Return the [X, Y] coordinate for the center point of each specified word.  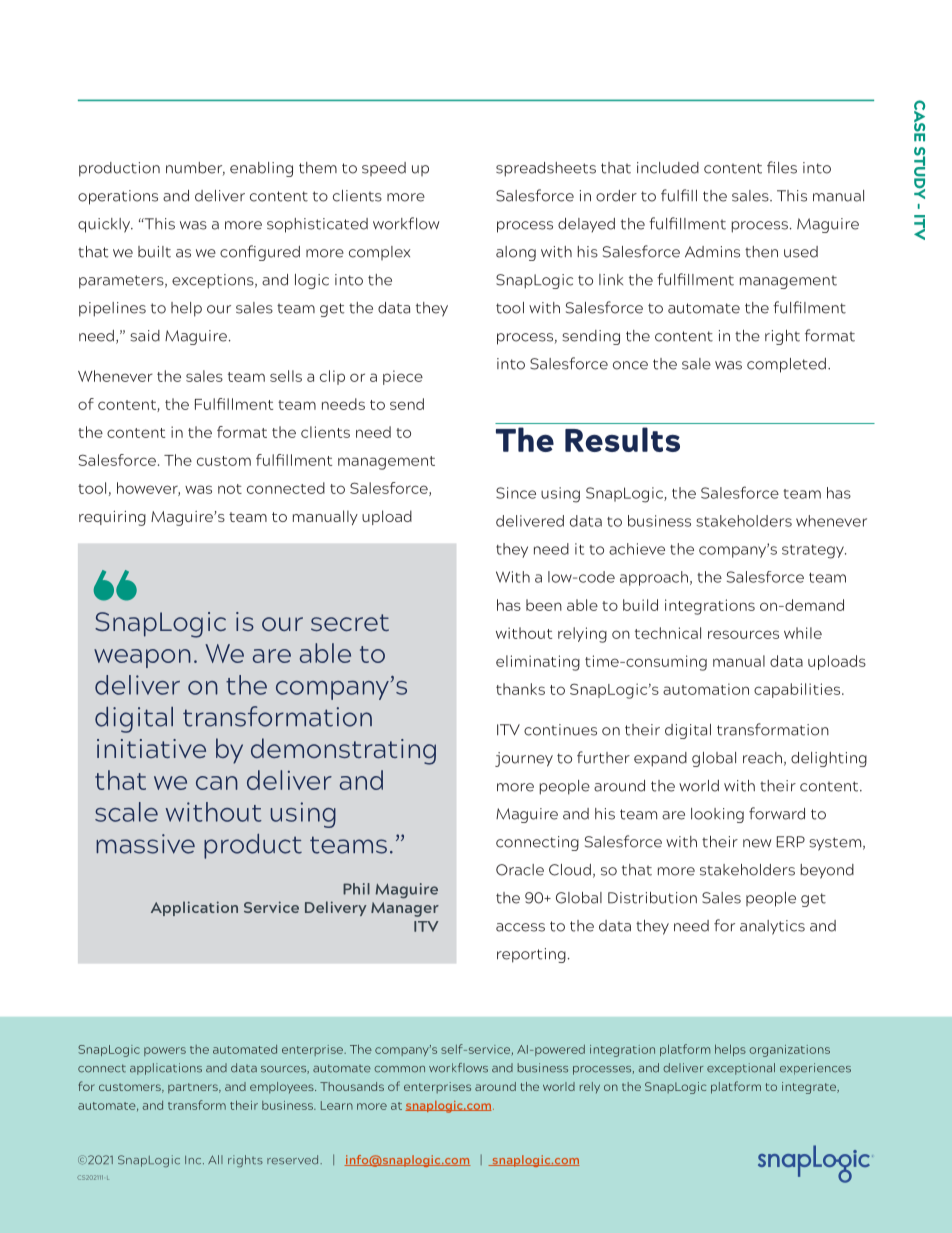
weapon [142, 658]
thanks [520, 689]
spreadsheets [546, 169]
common [399, 1069]
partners [194, 1088]
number [195, 169]
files [782, 167]
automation [706, 689]
